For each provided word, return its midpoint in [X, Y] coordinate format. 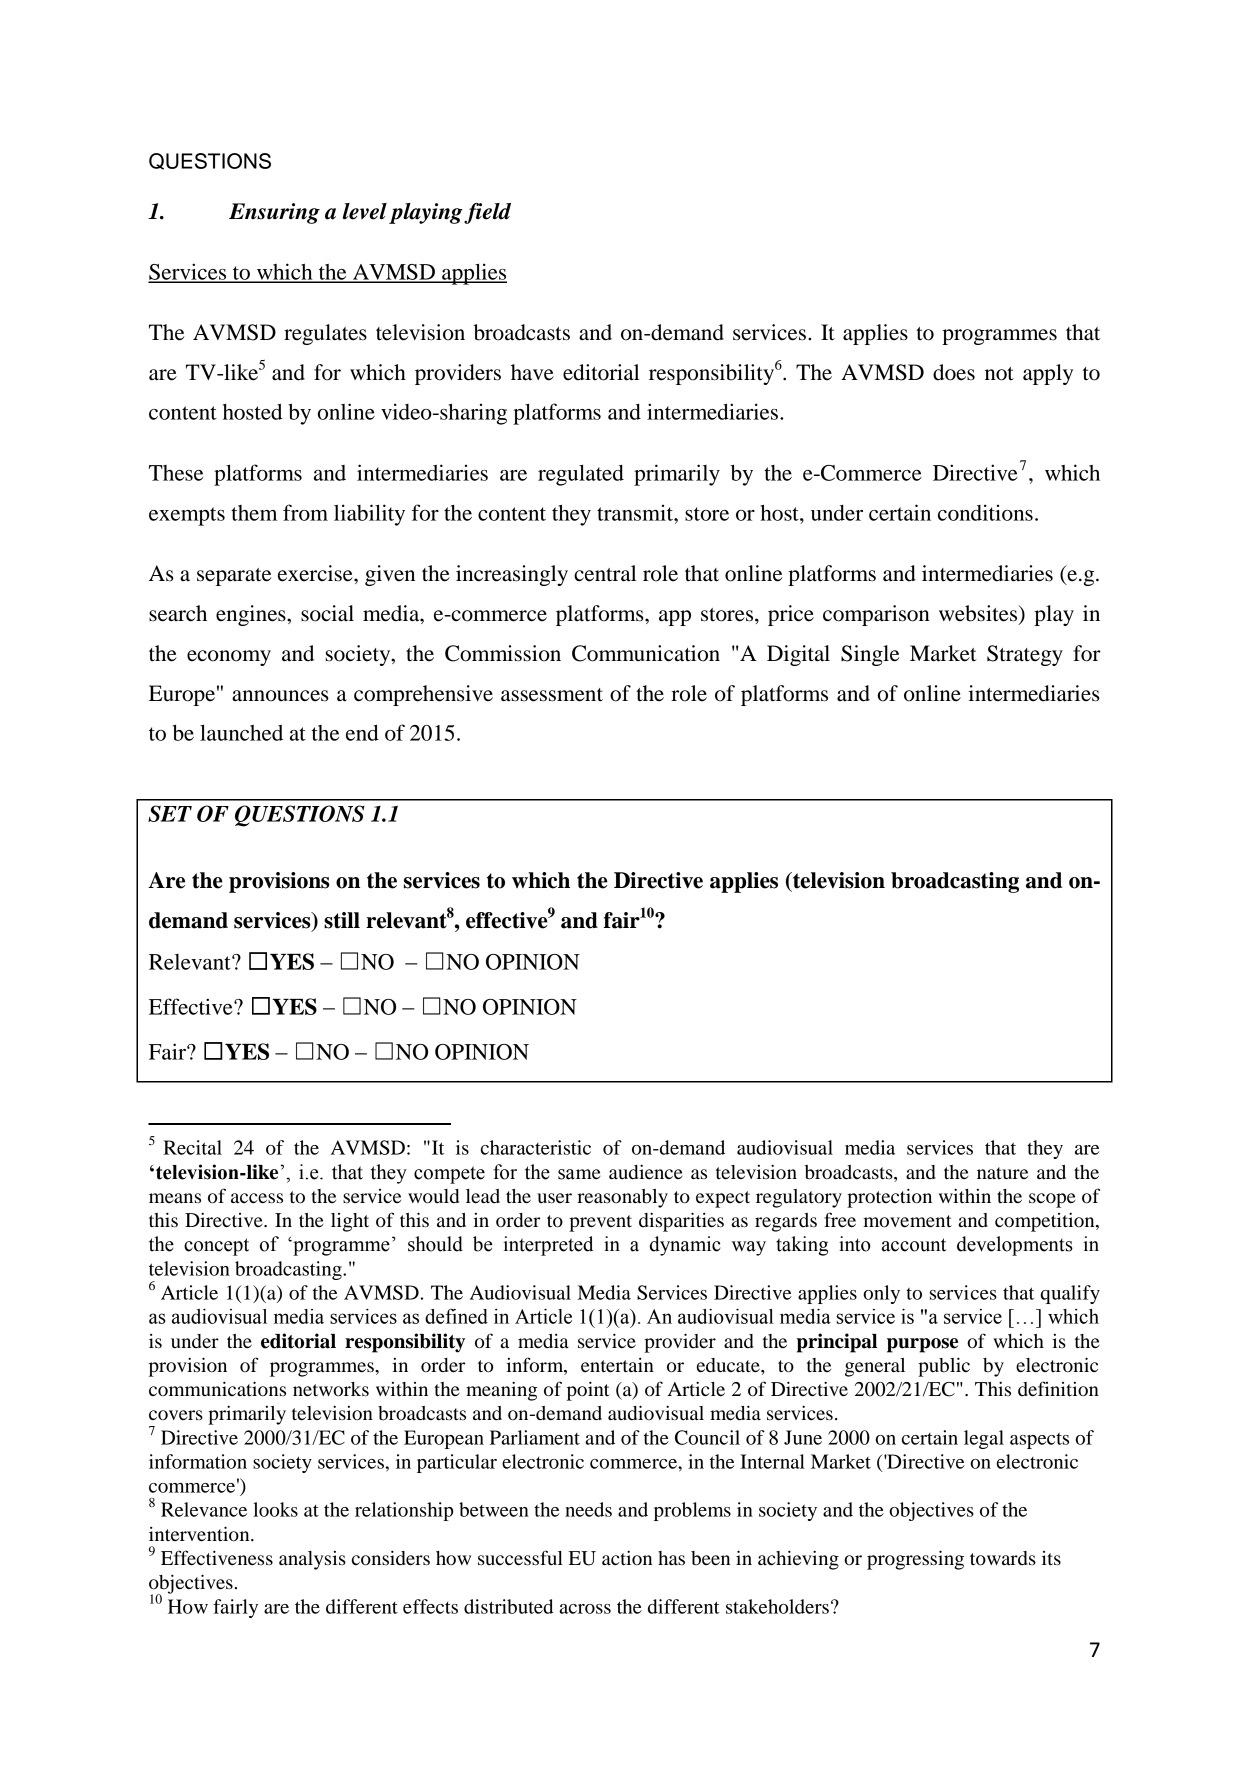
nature [1002, 1173]
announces [280, 696]
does [954, 372]
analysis [312, 1560]
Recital [192, 1147]
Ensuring [274, 213]
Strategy [1025, 655]
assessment [552, 695]
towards [1003, 1558]
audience [646, 1172]
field [487, 213]
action [627, 1557]
